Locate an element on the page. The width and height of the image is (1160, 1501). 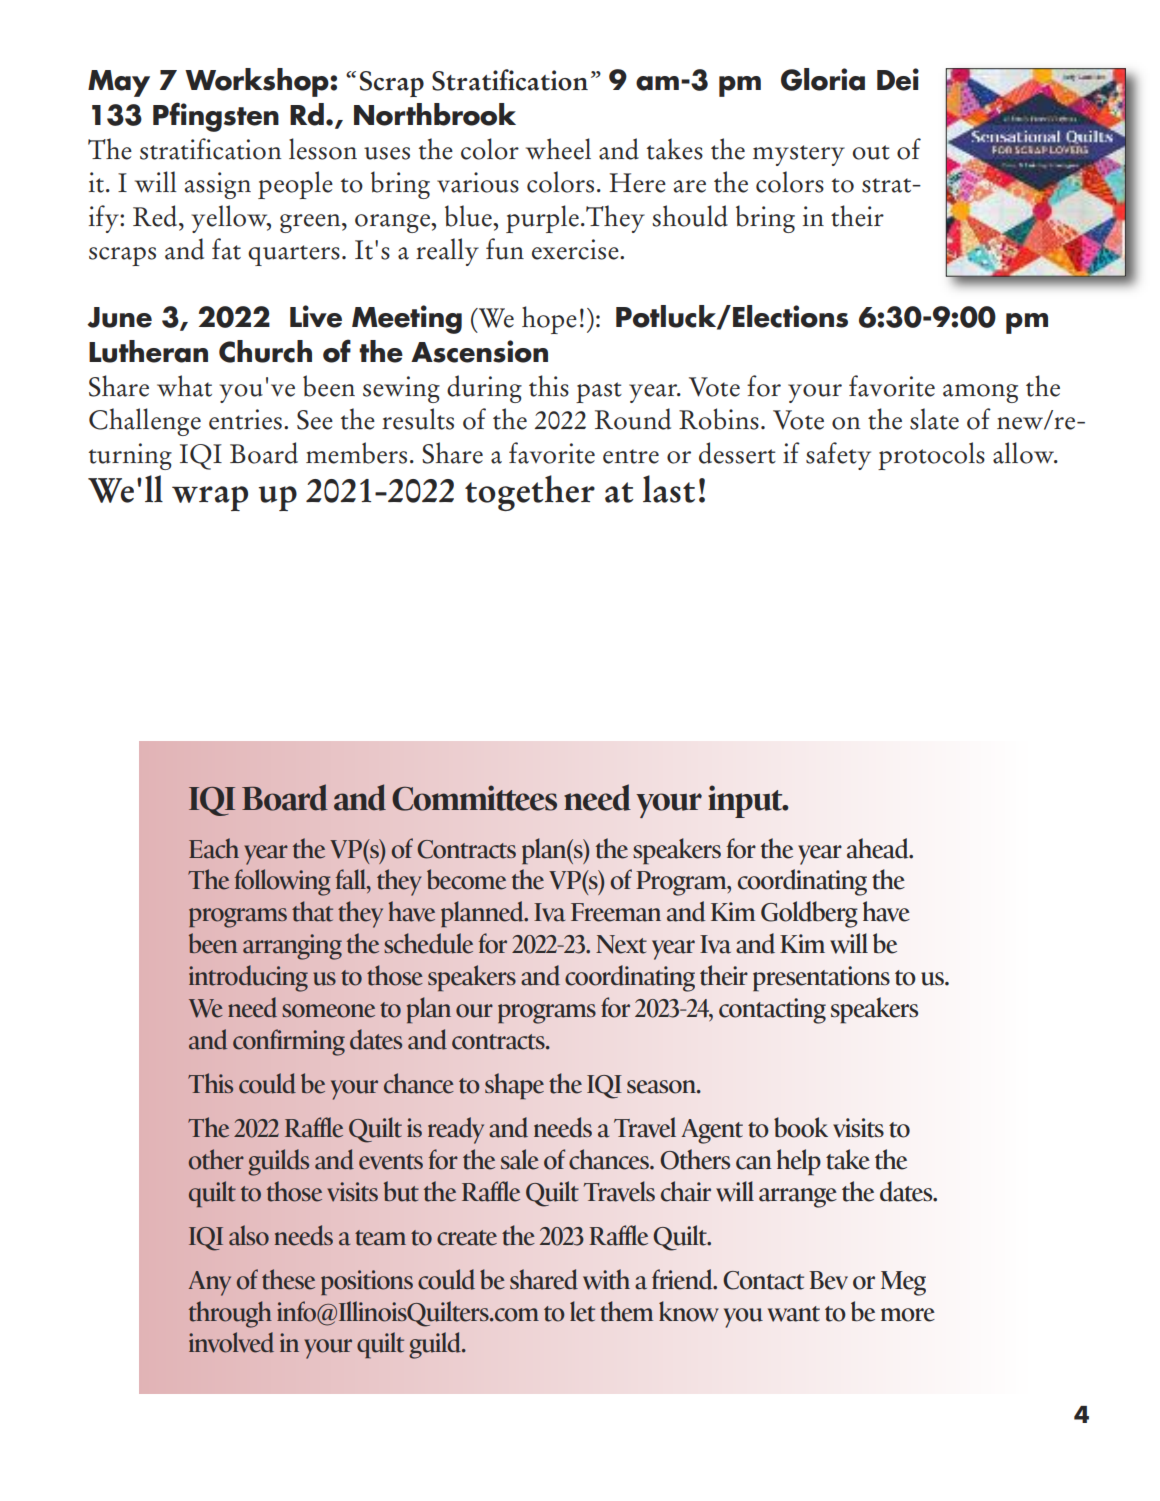
Workshop is located at coordinates (258, 82).
